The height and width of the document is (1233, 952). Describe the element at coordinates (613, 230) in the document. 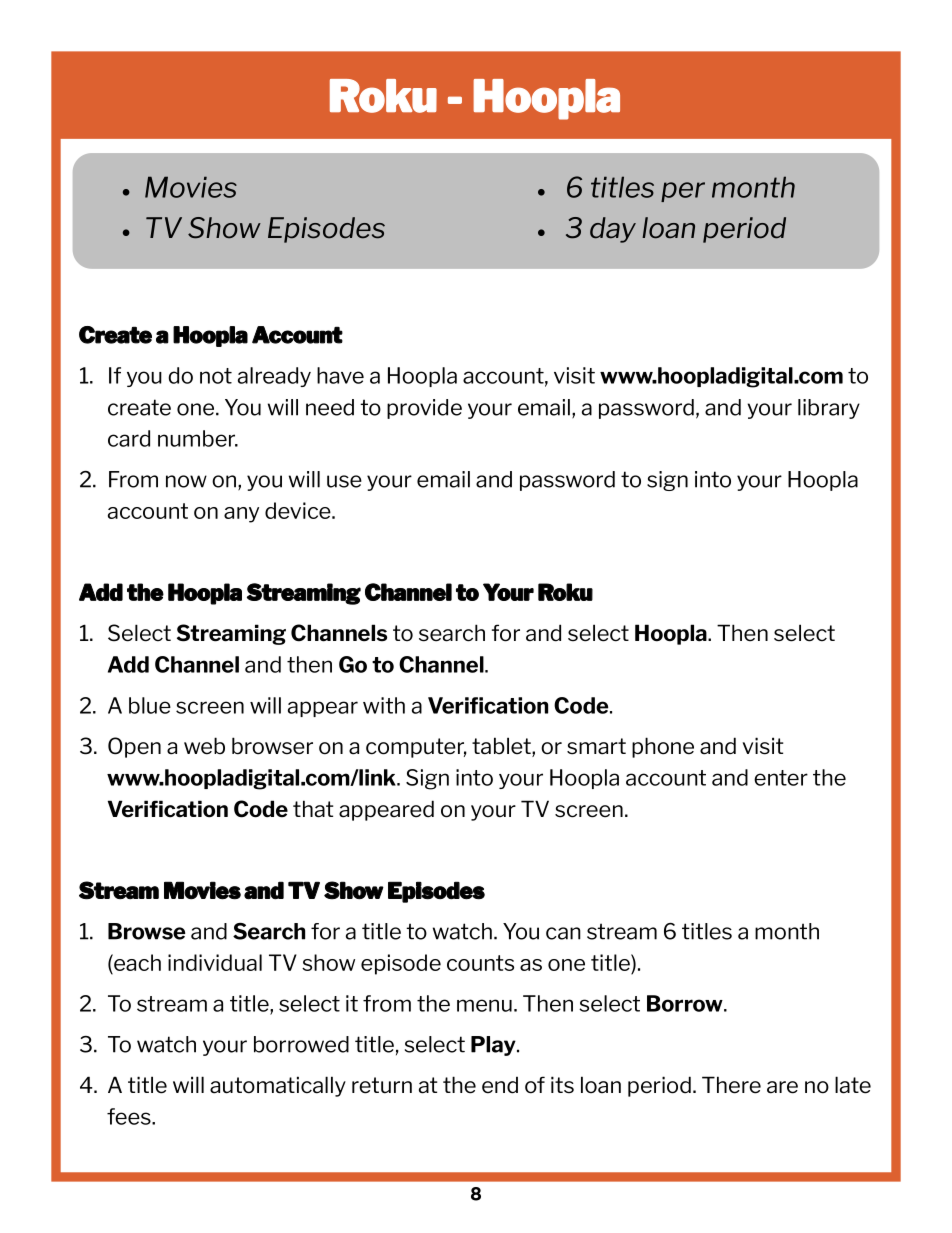

I see `day` at that location.
